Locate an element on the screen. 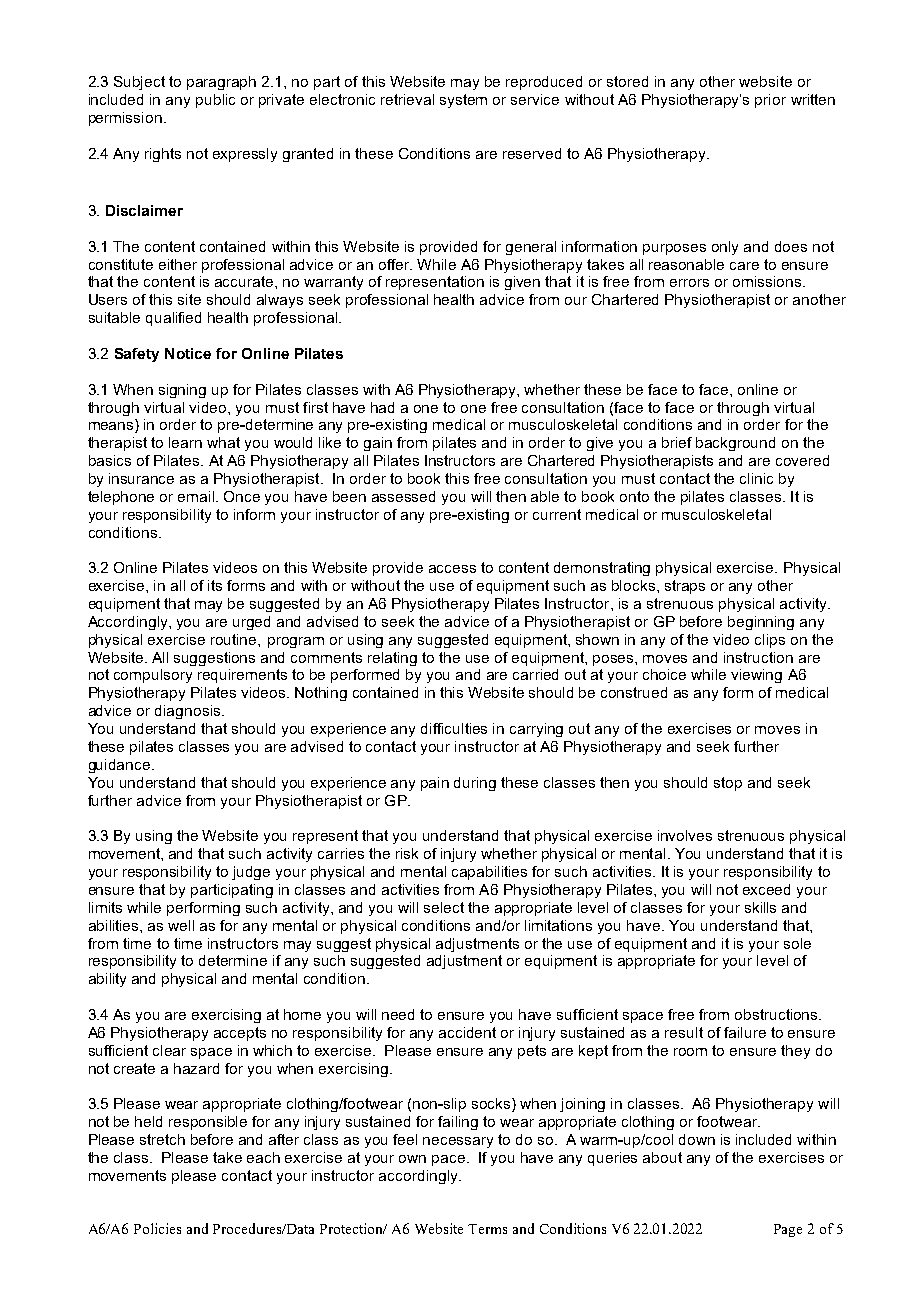 The height and width of the screenshot is (1308, 924). system is located at coordinates (463, 101).
